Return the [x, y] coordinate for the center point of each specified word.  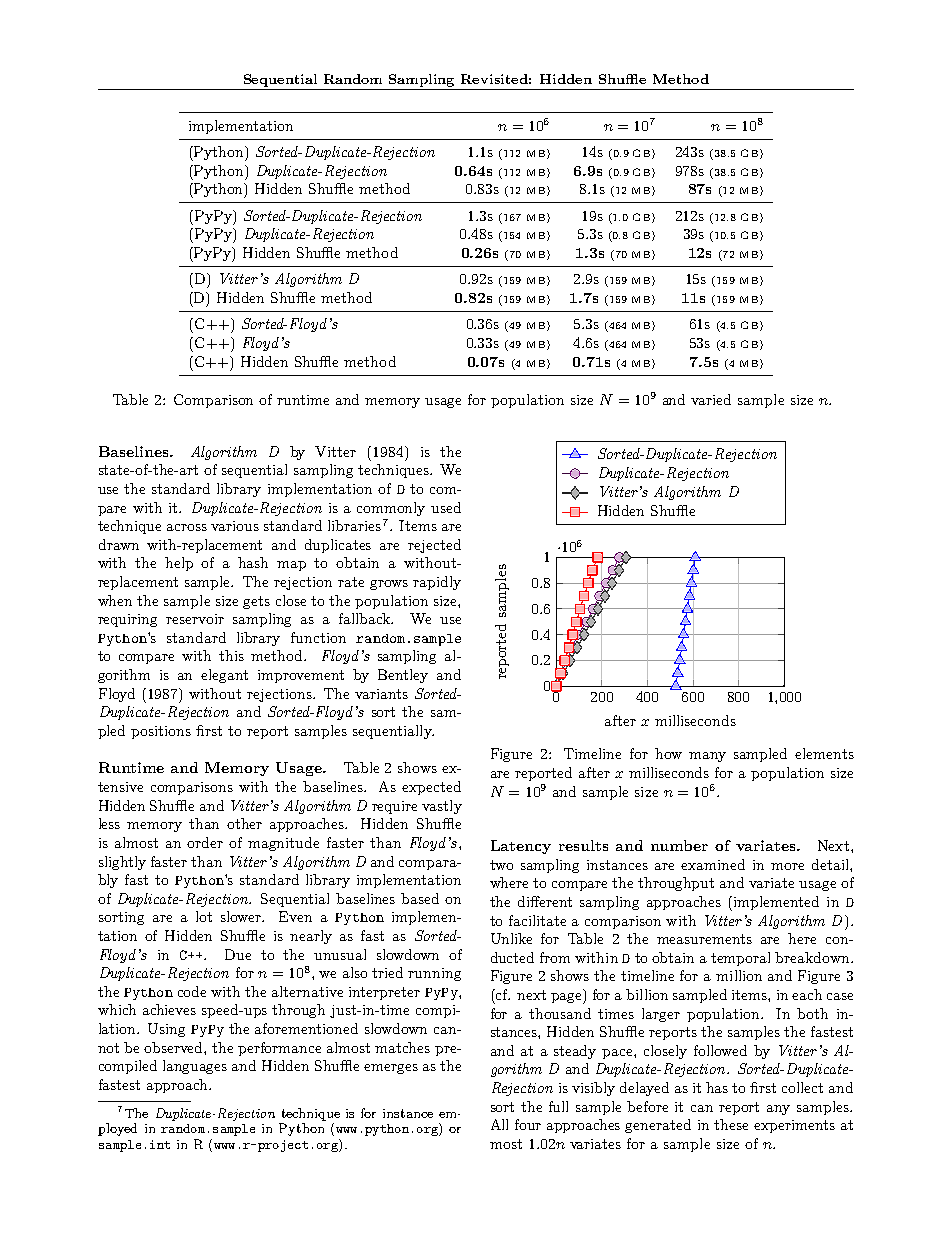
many [707, 757]
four [528, 1124]
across [187, 527]
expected [431, 788]
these [731, 1124]
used [446, 507]
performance [279, 1049]
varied [711, 399]
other [244, 823]
